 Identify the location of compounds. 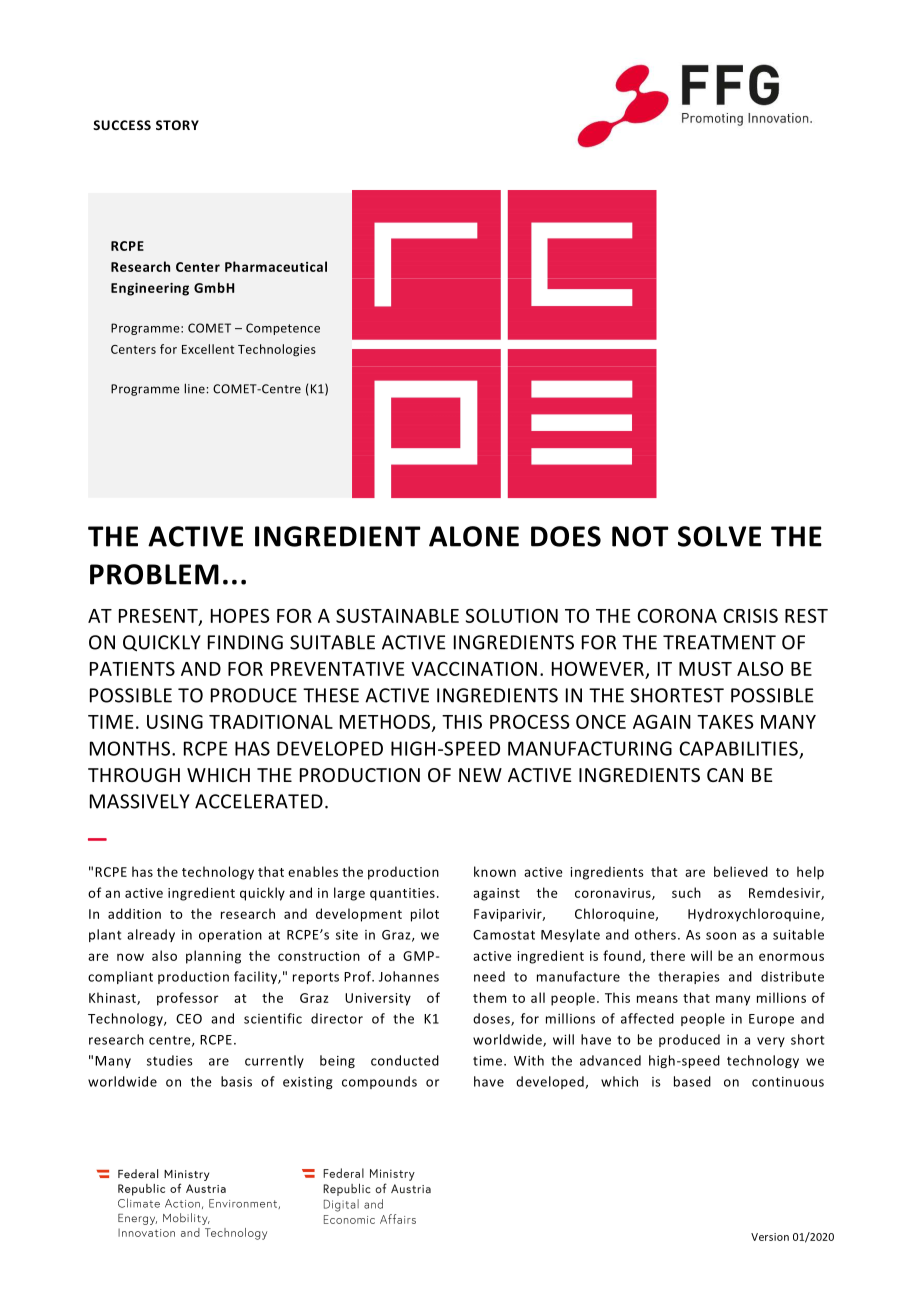
(379, 1082).
